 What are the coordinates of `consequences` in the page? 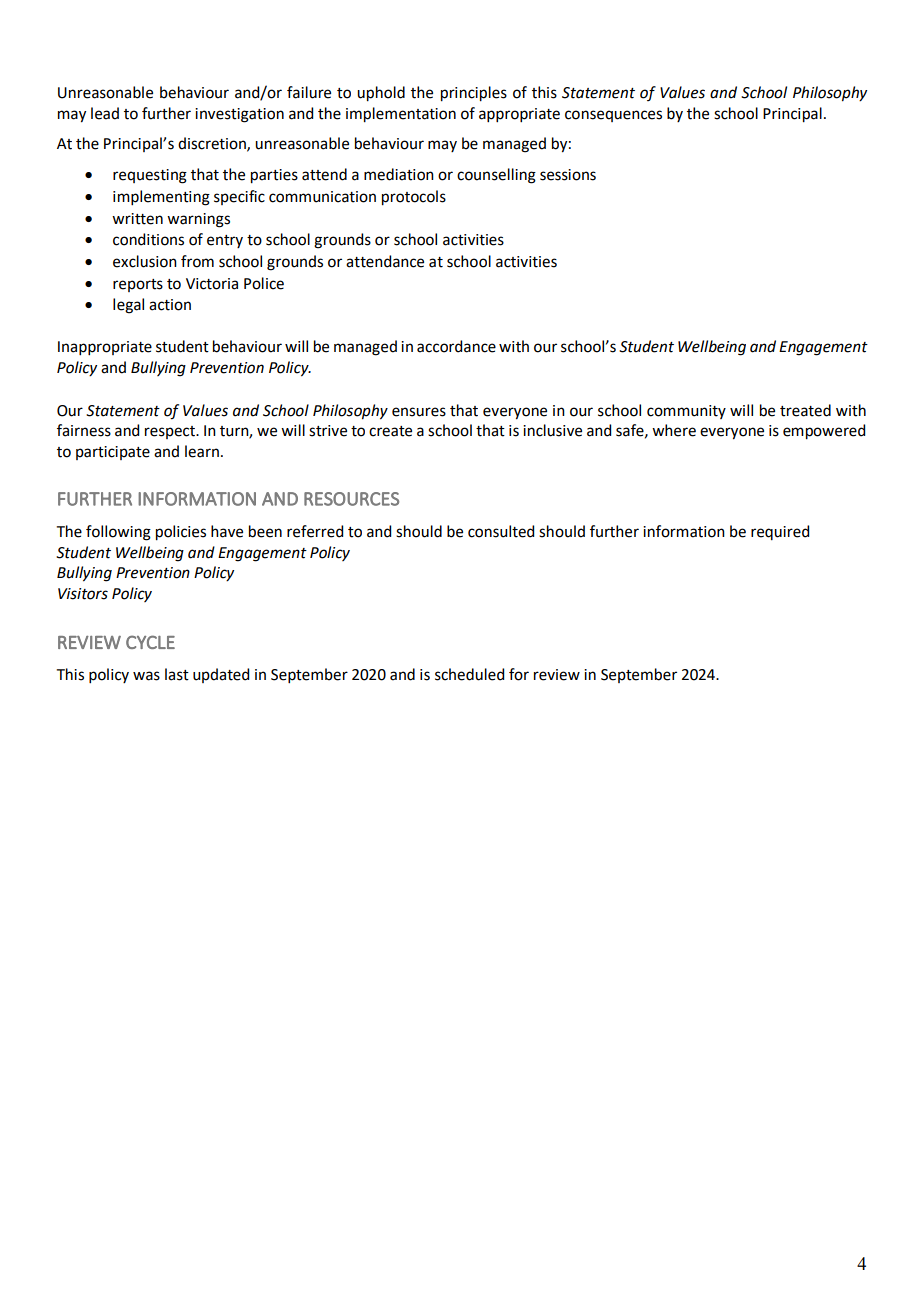 It's located at (613, 116).
